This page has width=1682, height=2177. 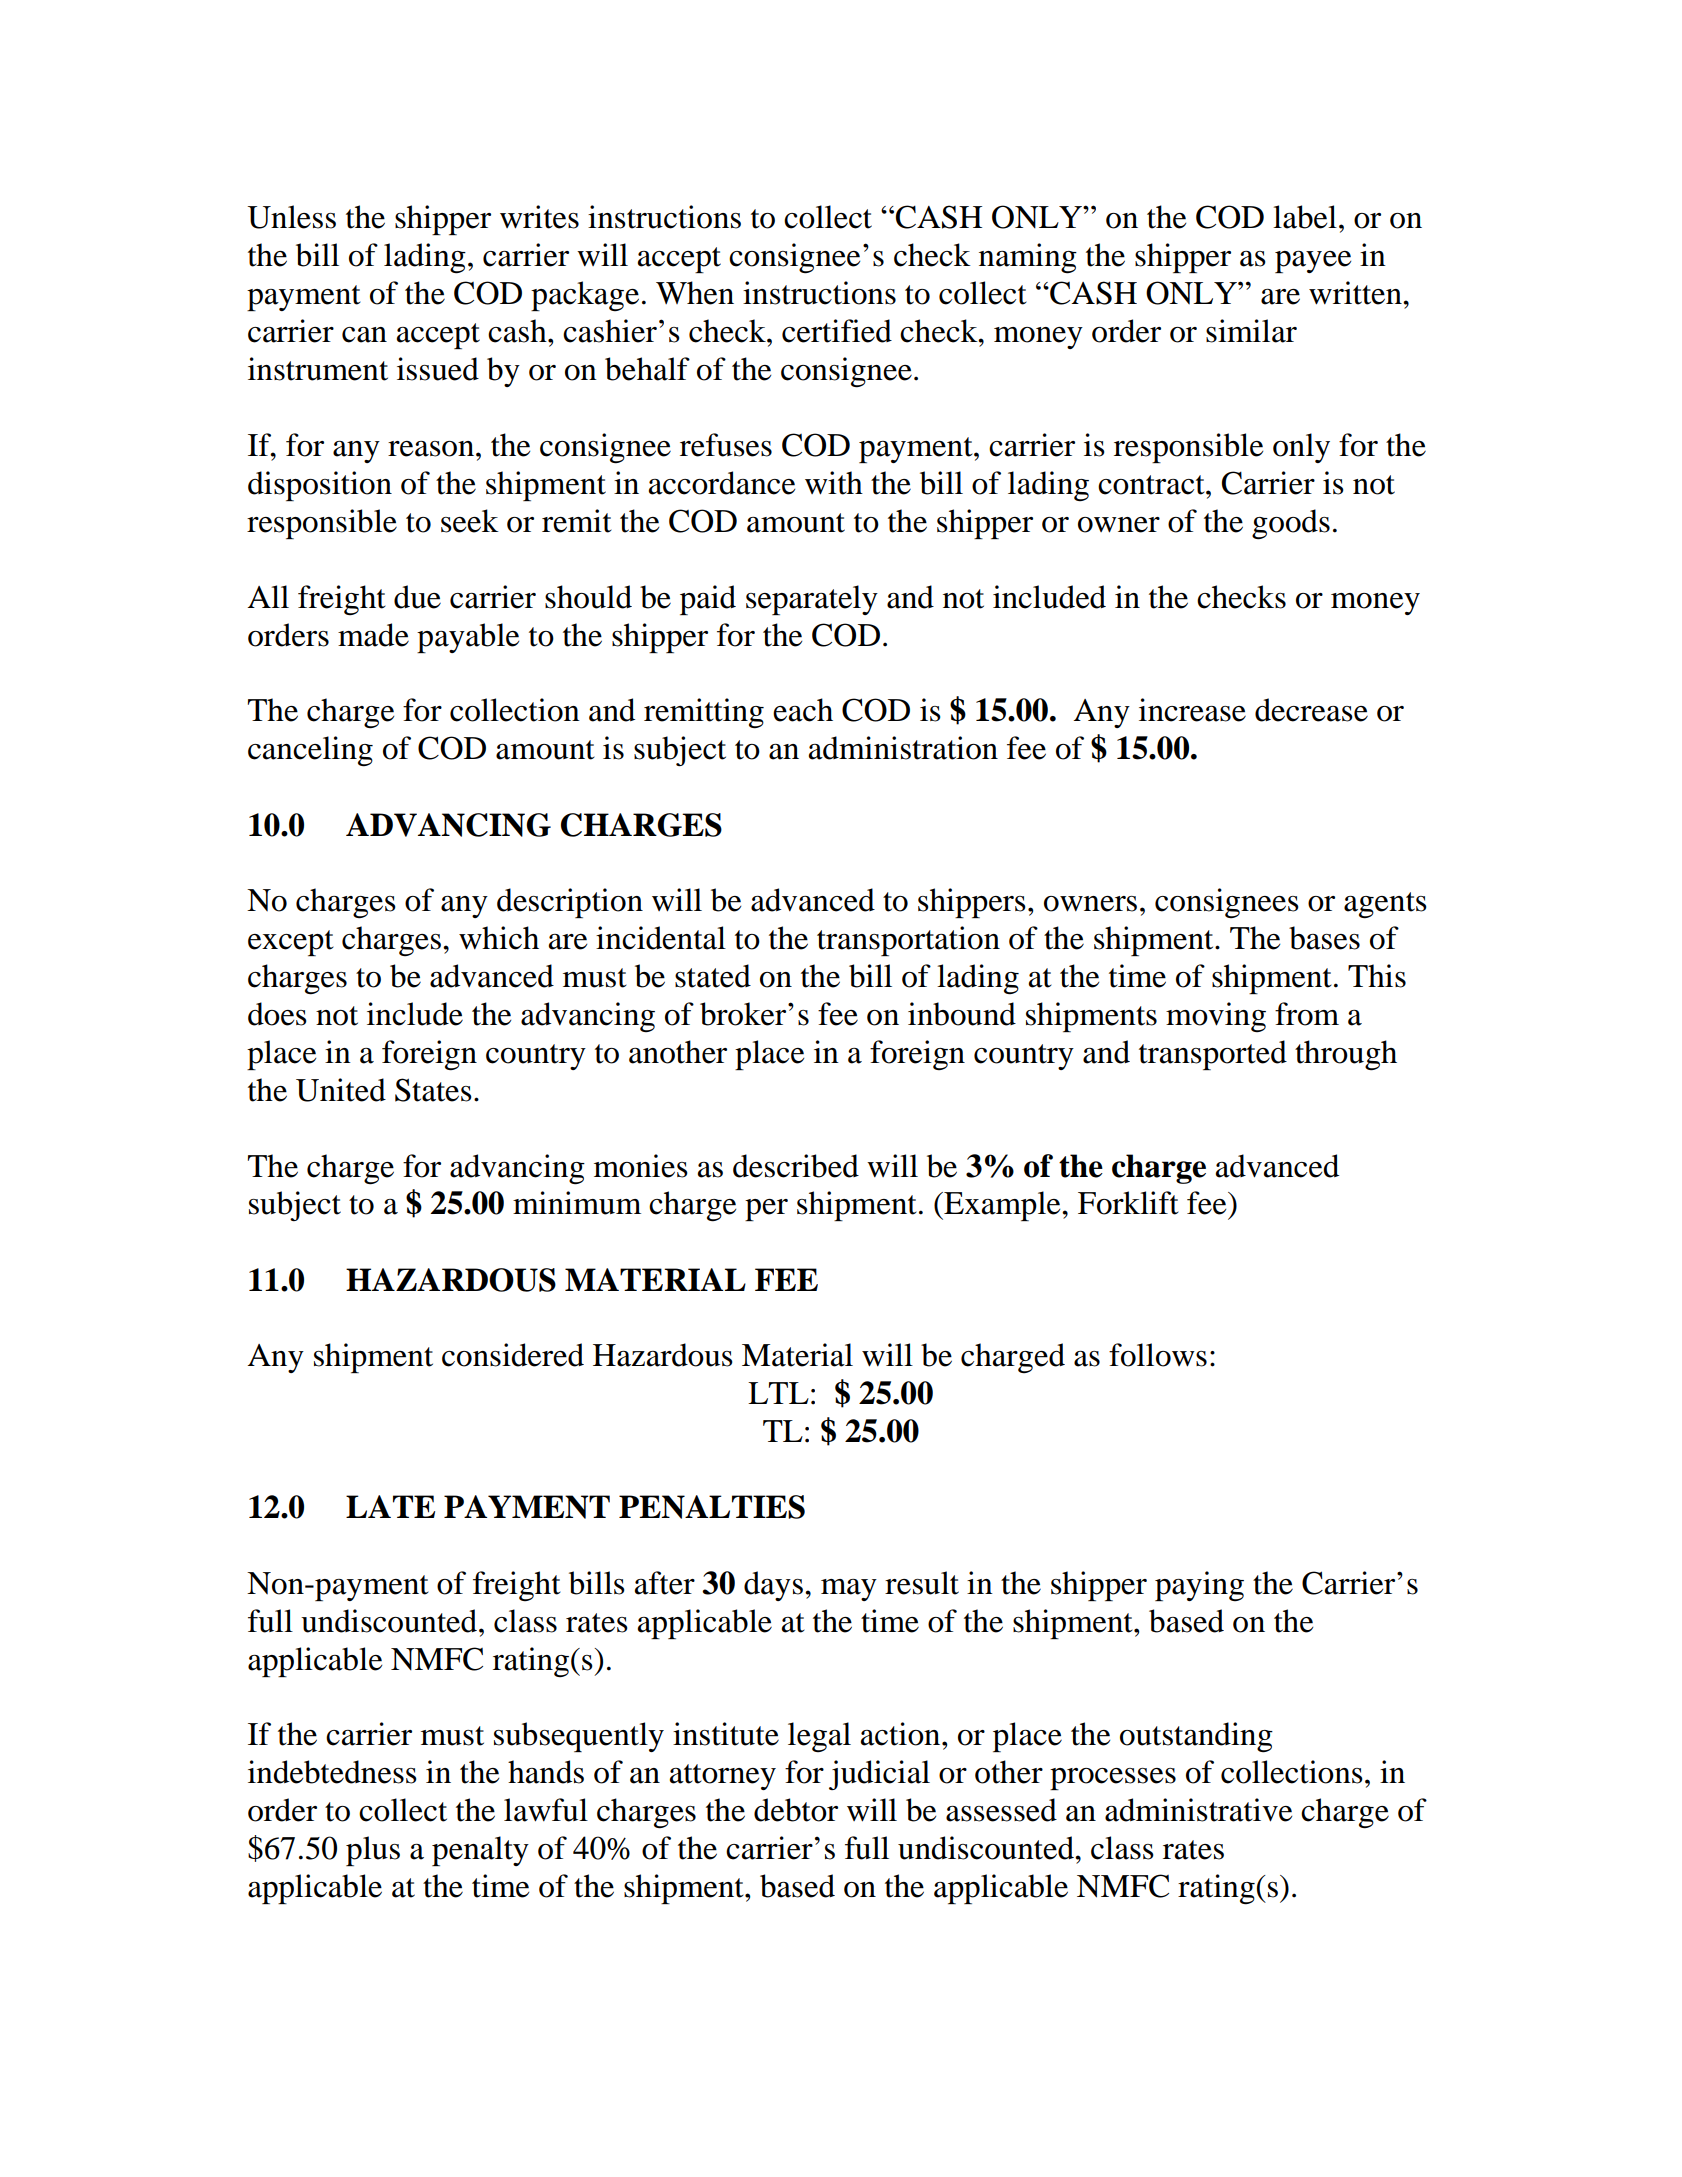 I want to click on Unless, so click(x=291, y=217).
